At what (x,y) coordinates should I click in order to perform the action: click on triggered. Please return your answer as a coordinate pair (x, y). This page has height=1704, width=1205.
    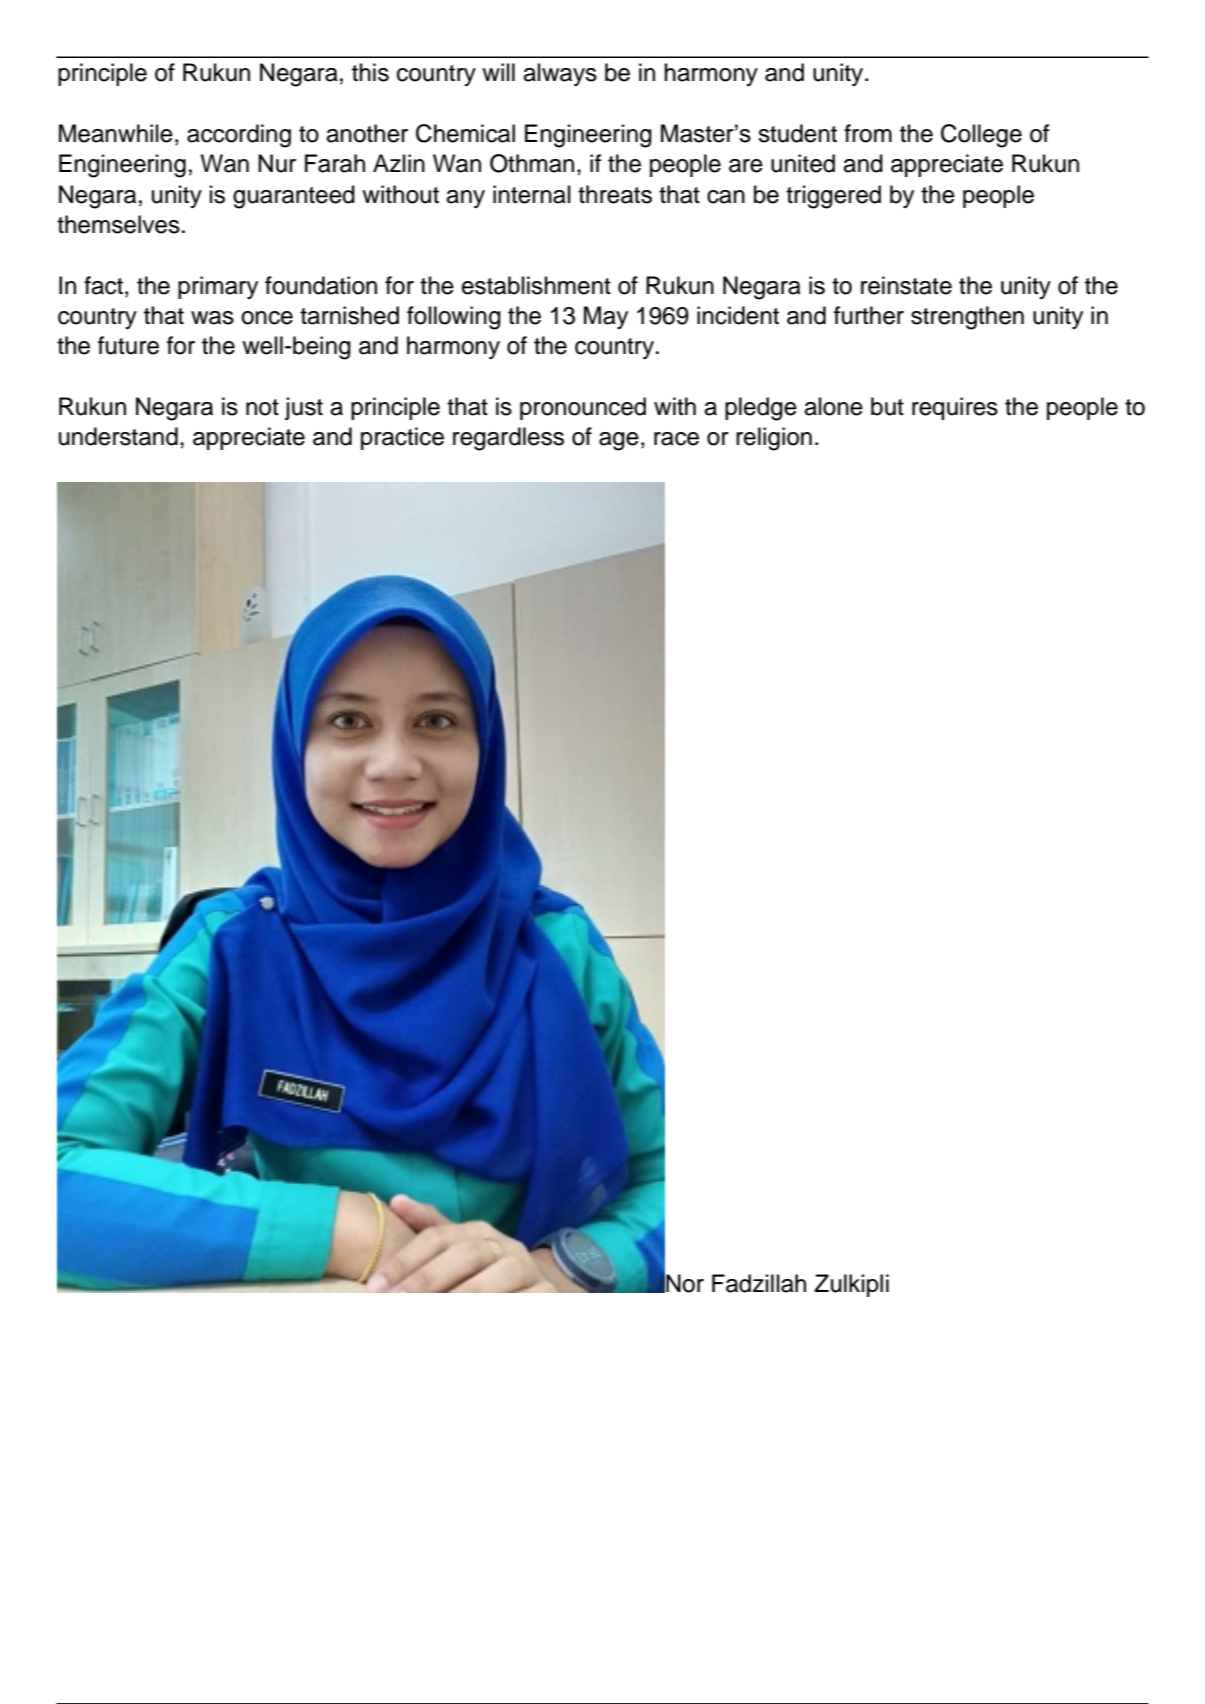
    Looking at the image, I should click on (833, 197).
